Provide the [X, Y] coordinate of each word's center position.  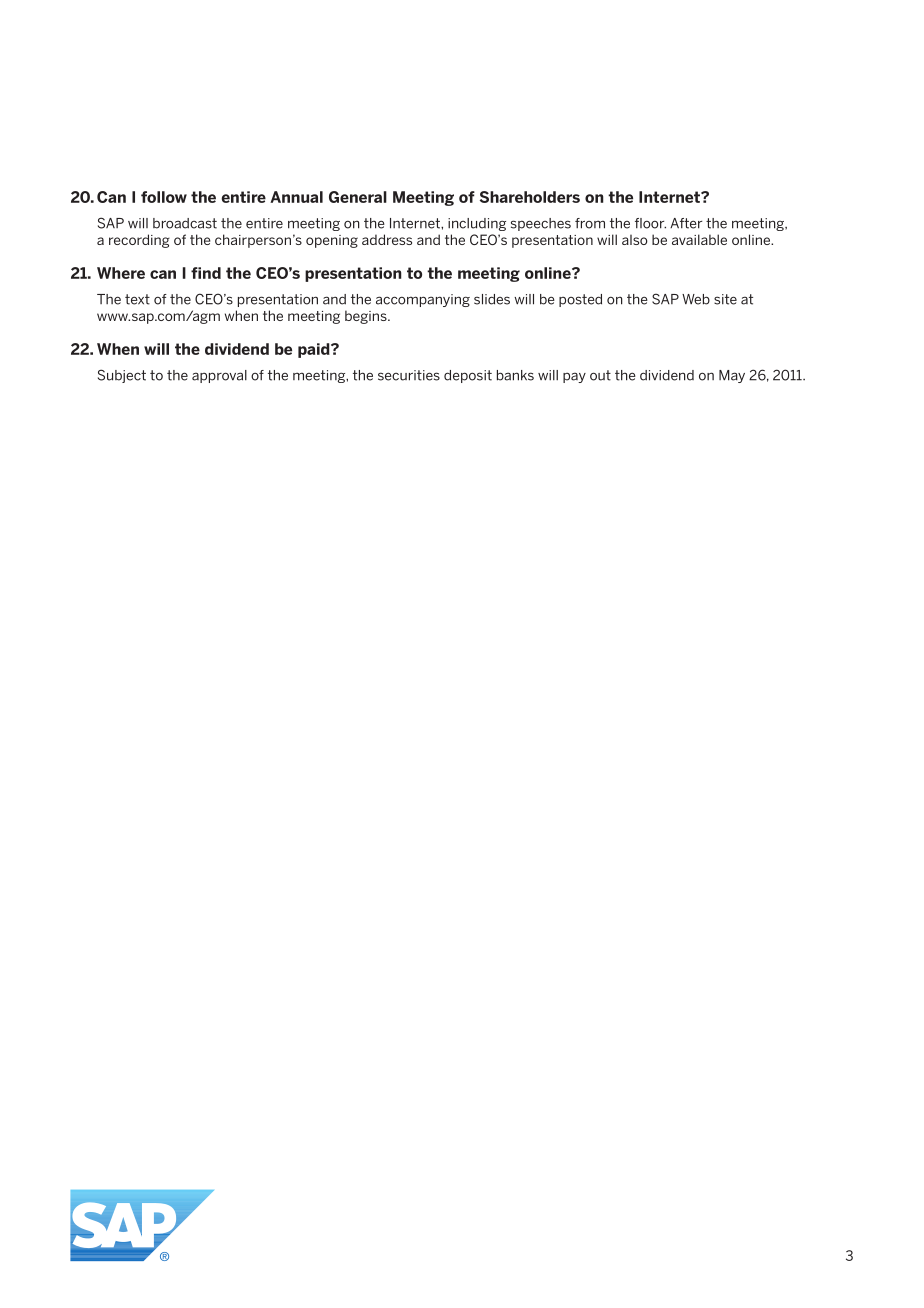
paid [315, 350]
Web [696, 299]
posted [580, 300]
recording [139, 241]
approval [219, 376]
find [206, 273]
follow [164, 197]
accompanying [423, 300]
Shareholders [530, 197]
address [387, 239]
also [635, 239]
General [358, 197]
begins [367, 317]
